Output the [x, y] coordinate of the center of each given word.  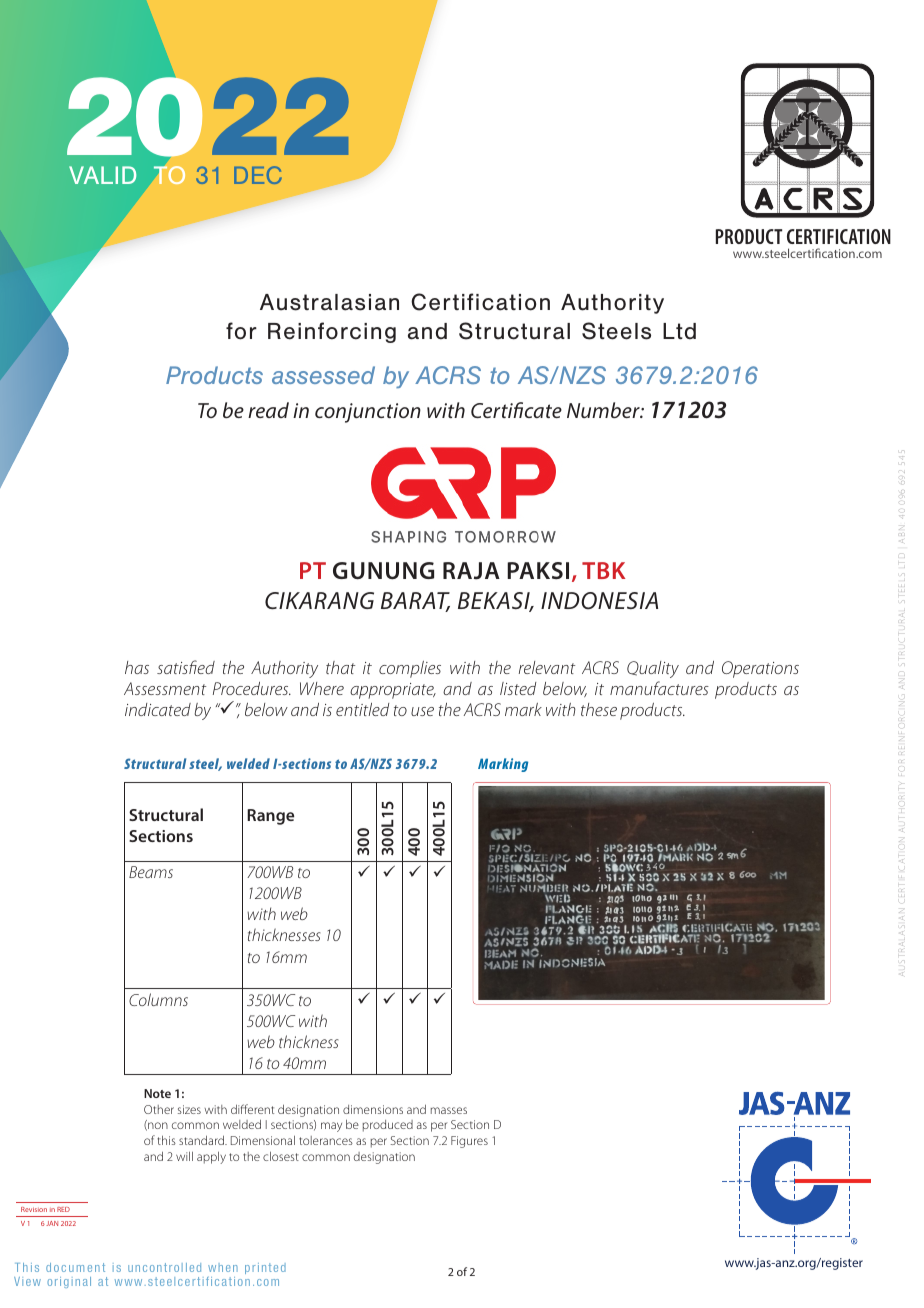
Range [270, 817]
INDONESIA [599, 601]
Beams [151, 872]
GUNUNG [383, 571]
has [137, 667]
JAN [52, 1223]
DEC [258, 175]
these [599, 709]
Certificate [516, 410]
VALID [102, 175]
